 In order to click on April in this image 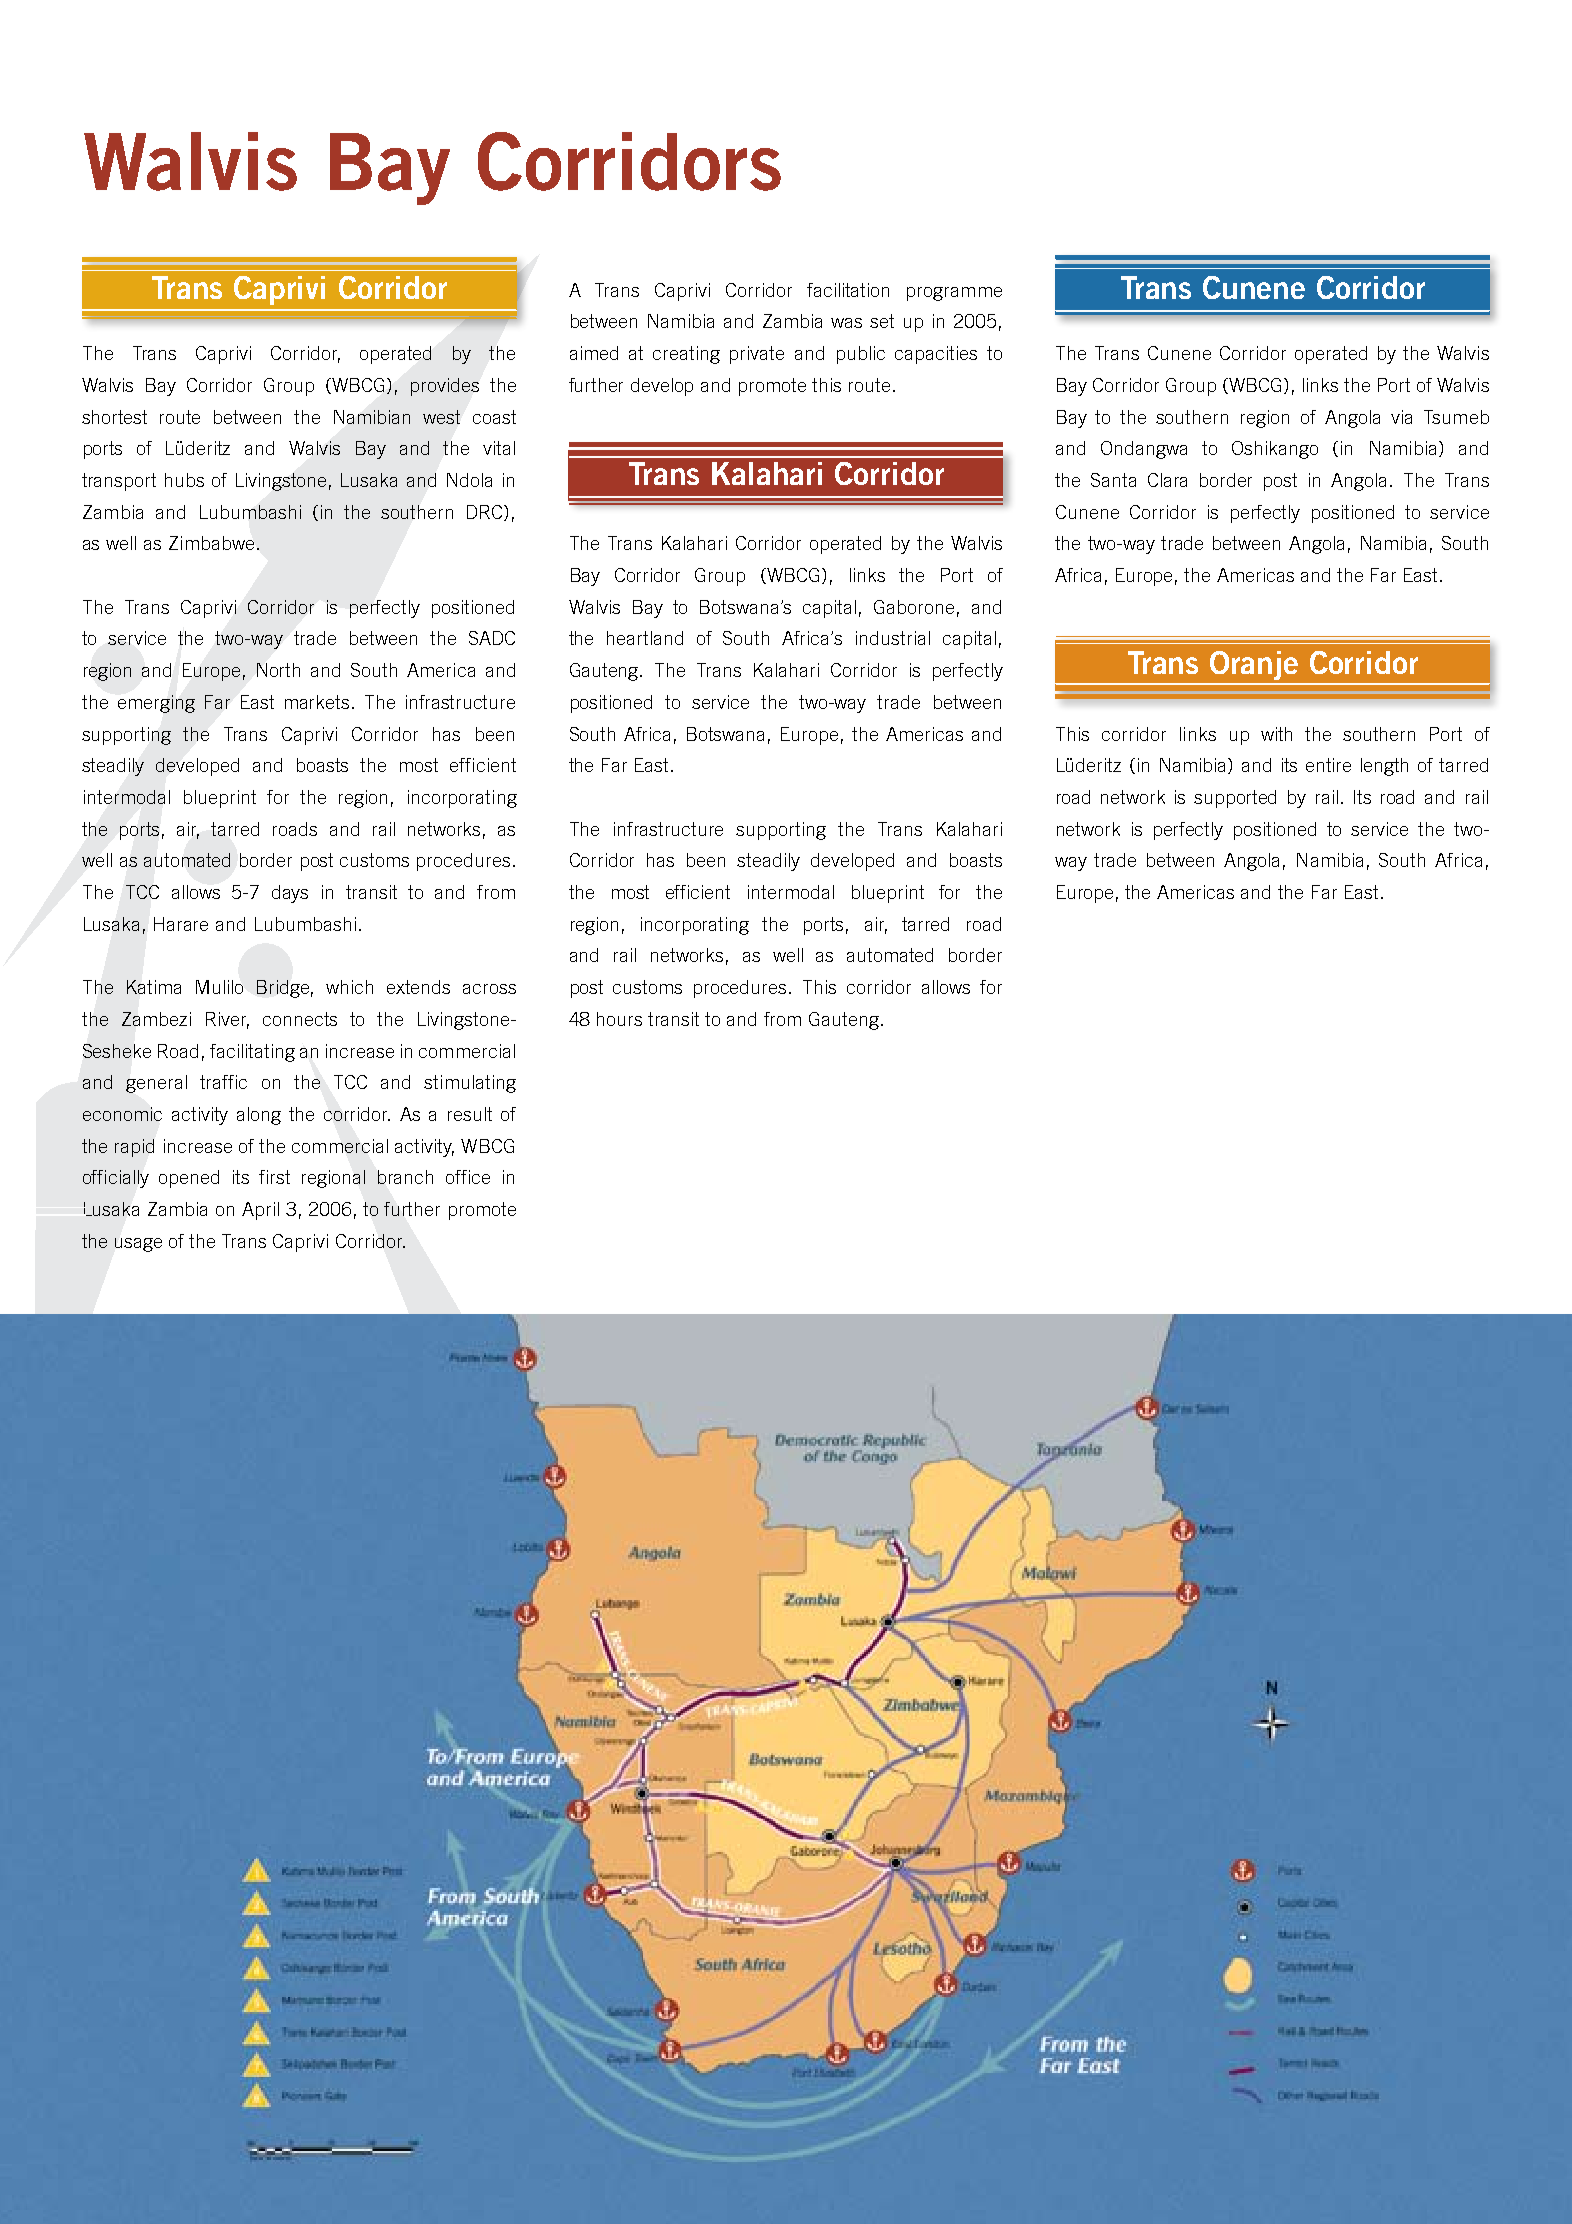, I will do `click(260, 1211)`.
